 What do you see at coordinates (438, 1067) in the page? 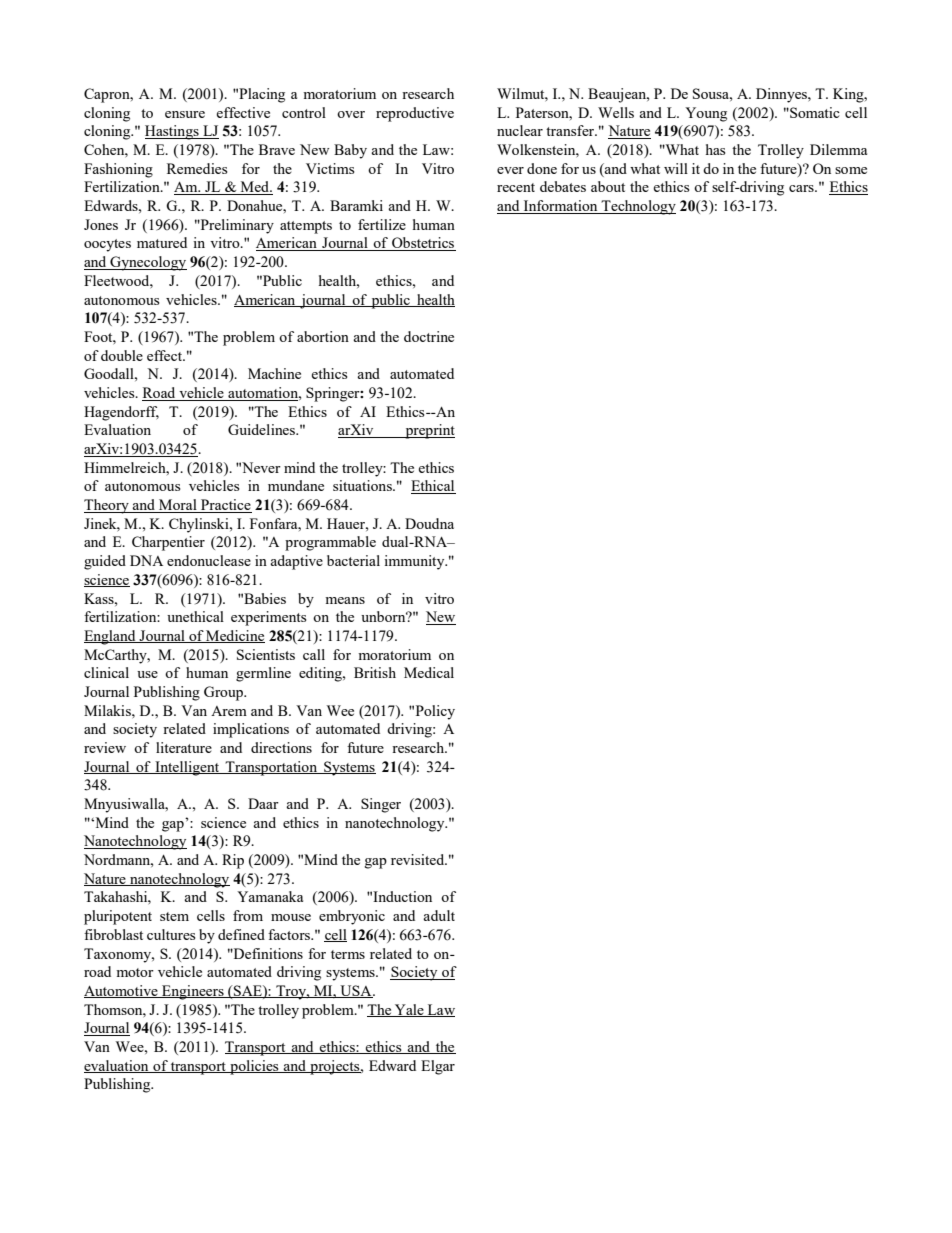
I see `Elgar` at bounding box center [438, 1067].
